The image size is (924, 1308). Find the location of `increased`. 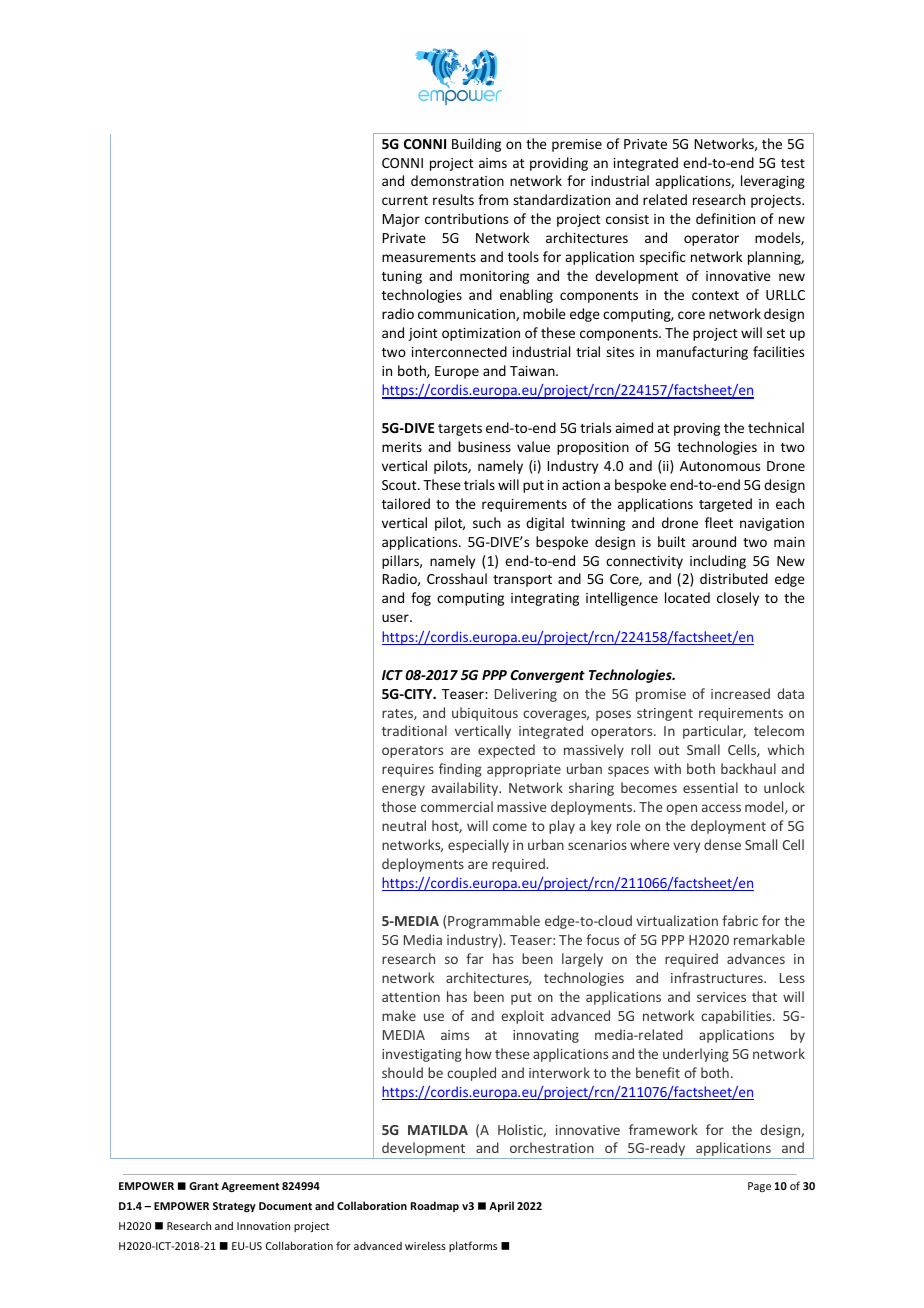

increased is located at coordinates (740, 693).
